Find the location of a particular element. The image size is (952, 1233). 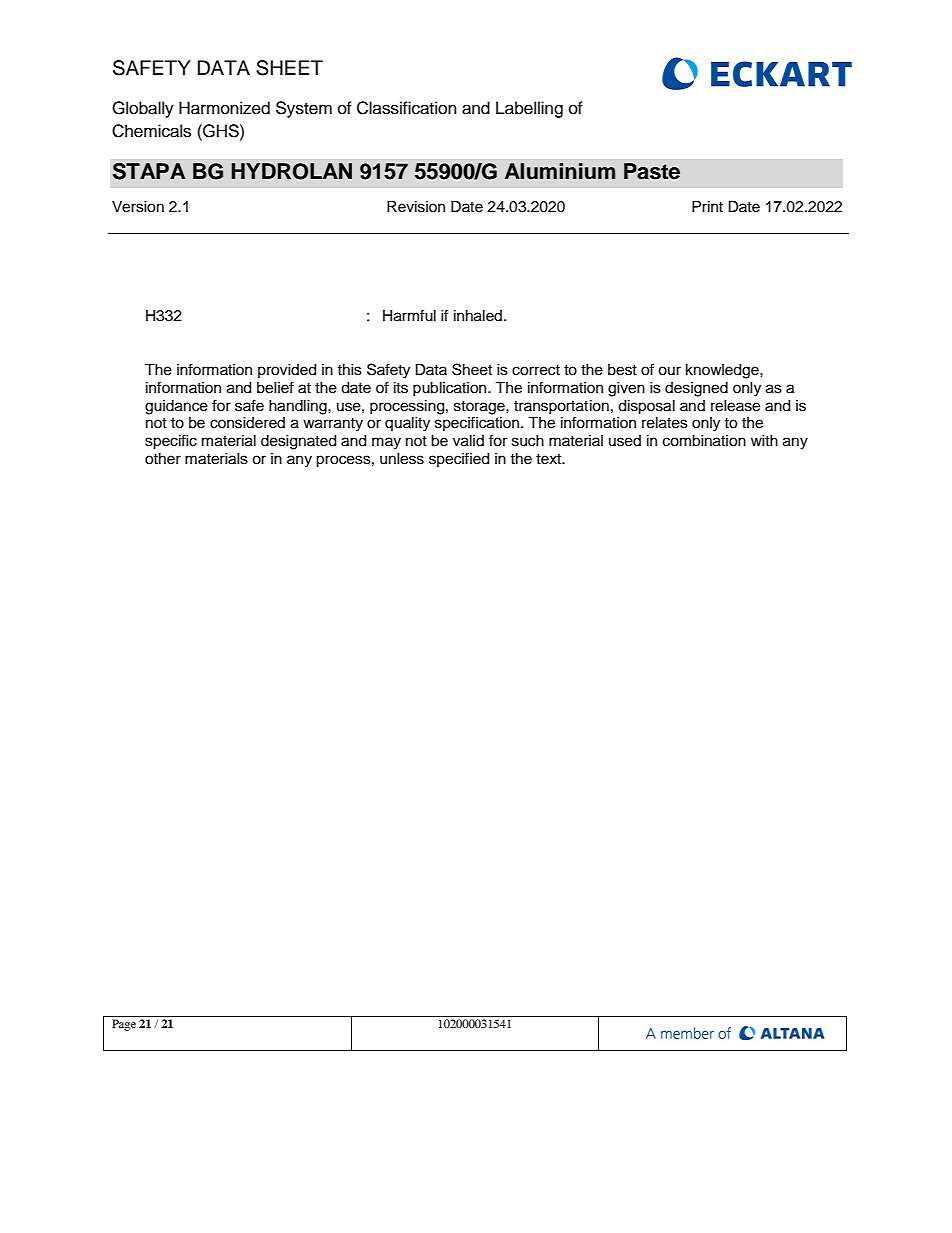

designated is located at coordinates (298, 442).
